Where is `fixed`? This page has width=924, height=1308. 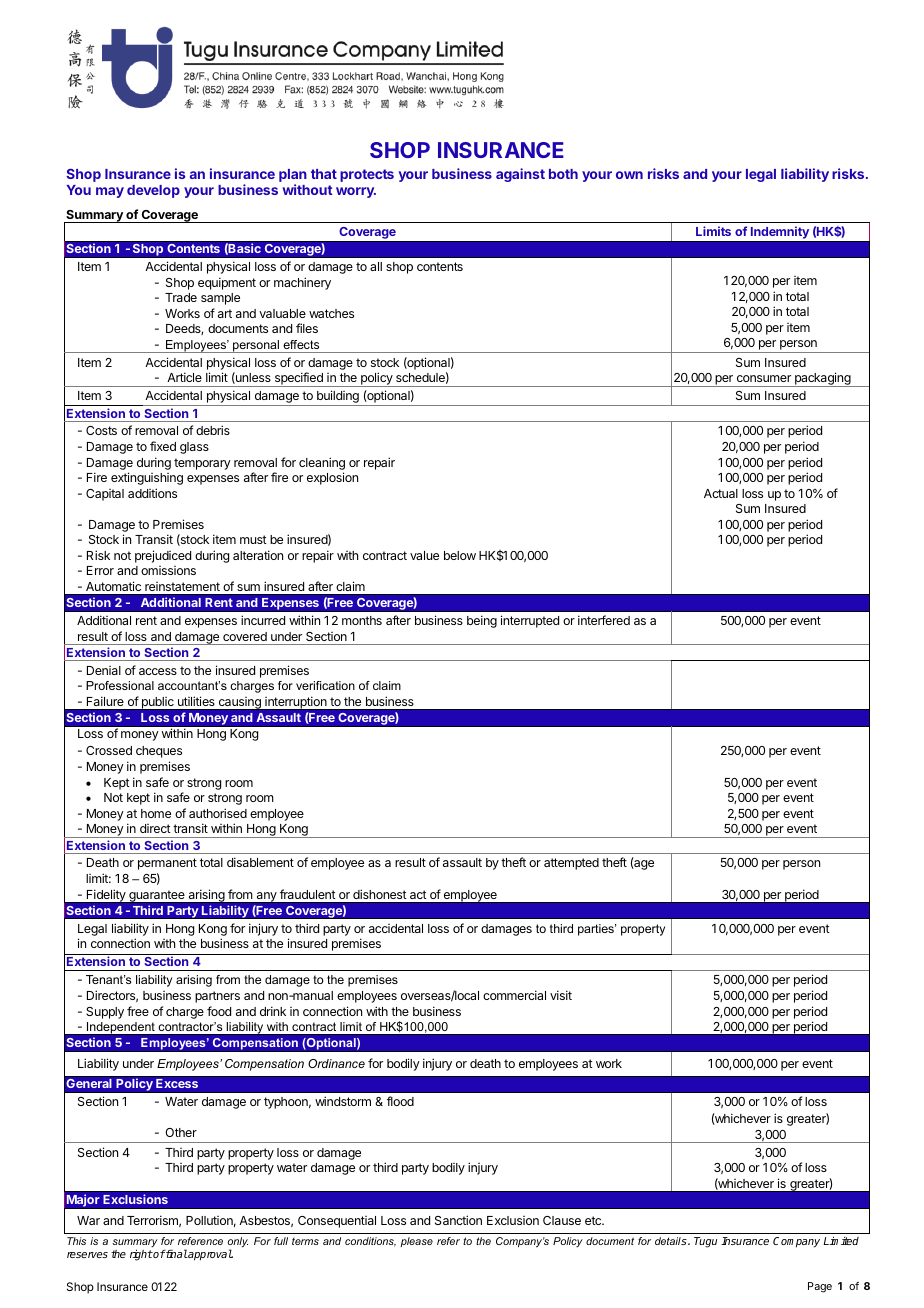 fixed is located at coordinates (163, 446).
